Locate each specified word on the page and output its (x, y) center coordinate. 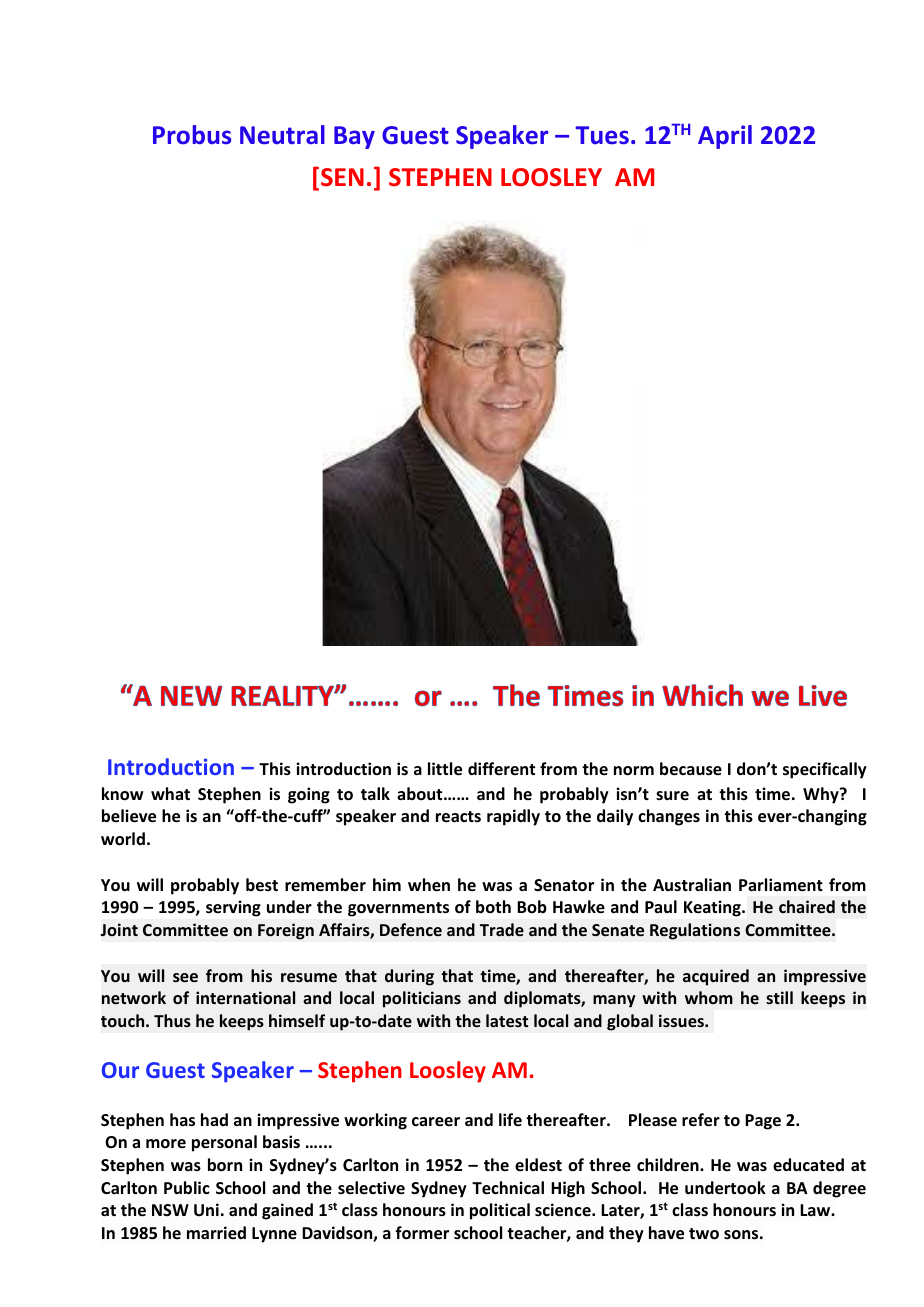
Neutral (282, 134)
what (170, 793)
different (501, 768)
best (262, 885)
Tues (602, 135)
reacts (458, 817)
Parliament (781, 885)
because (691, 769)
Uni (206, 1209)
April (725, 137)
